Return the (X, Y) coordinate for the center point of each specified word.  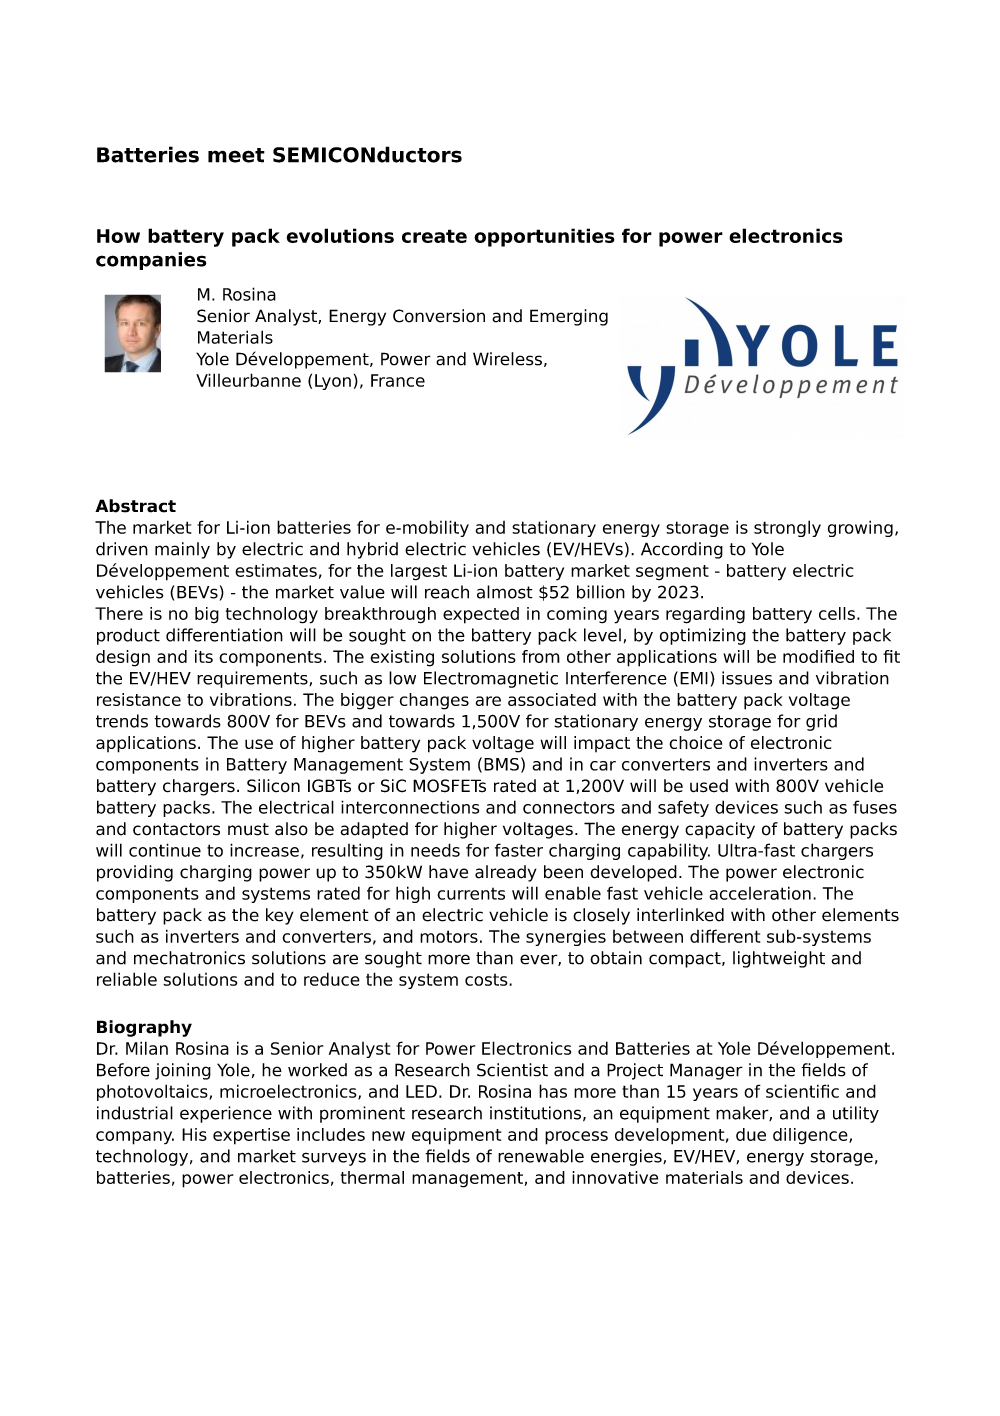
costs (487, 980)
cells (837, 613)
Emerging (569, 317)
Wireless (507, 359)
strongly (787, 528)
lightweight (779, 959)
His (194, 1134)
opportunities (544, 237)
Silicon (273, 786)
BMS (501, 764)
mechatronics (189, 958)
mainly (182, 550)
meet (236, 155)
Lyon (333, 382)
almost (505, 592)
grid (821, 722)
